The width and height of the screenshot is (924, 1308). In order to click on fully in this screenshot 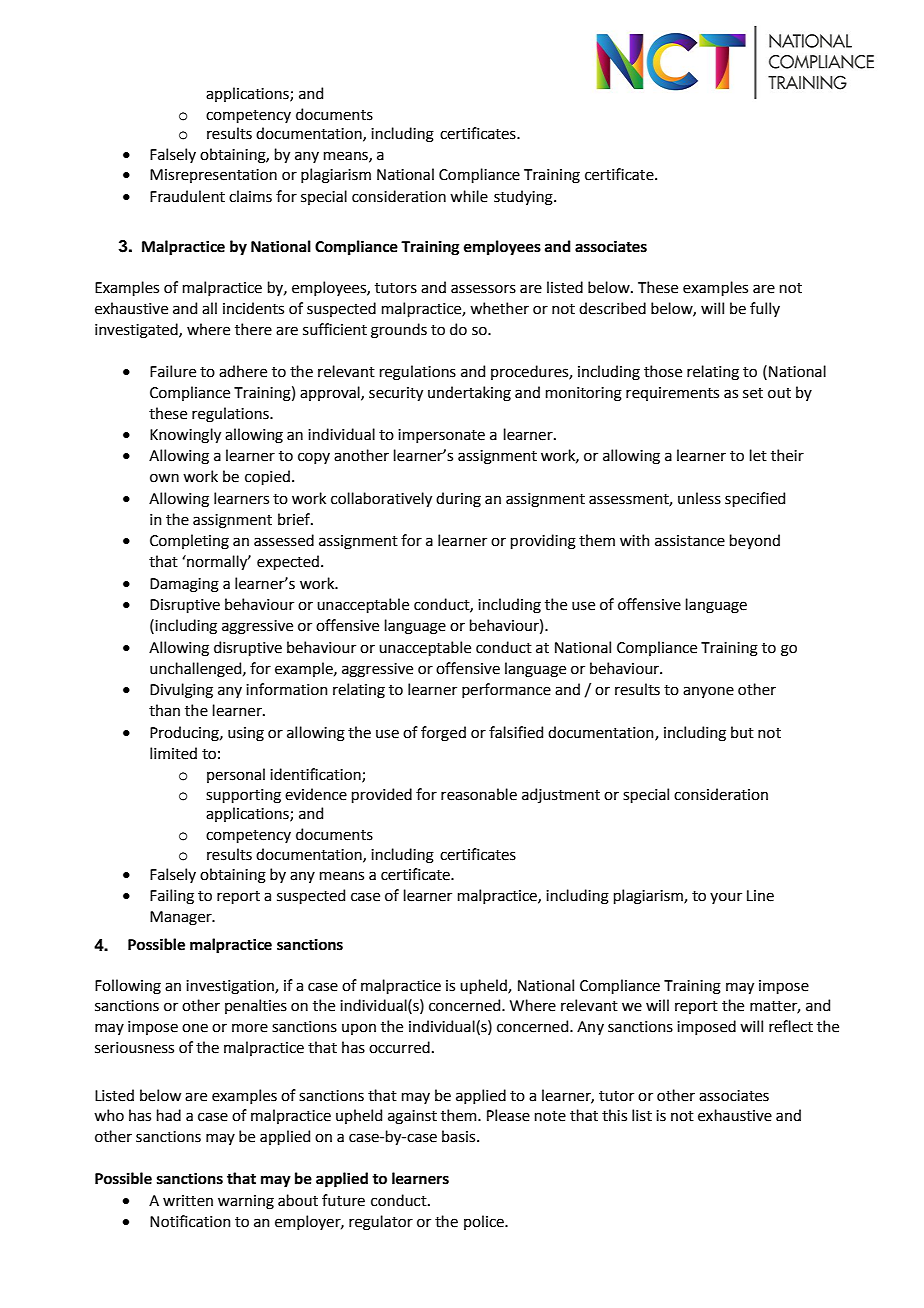, I will do `click(765, 309)`.
